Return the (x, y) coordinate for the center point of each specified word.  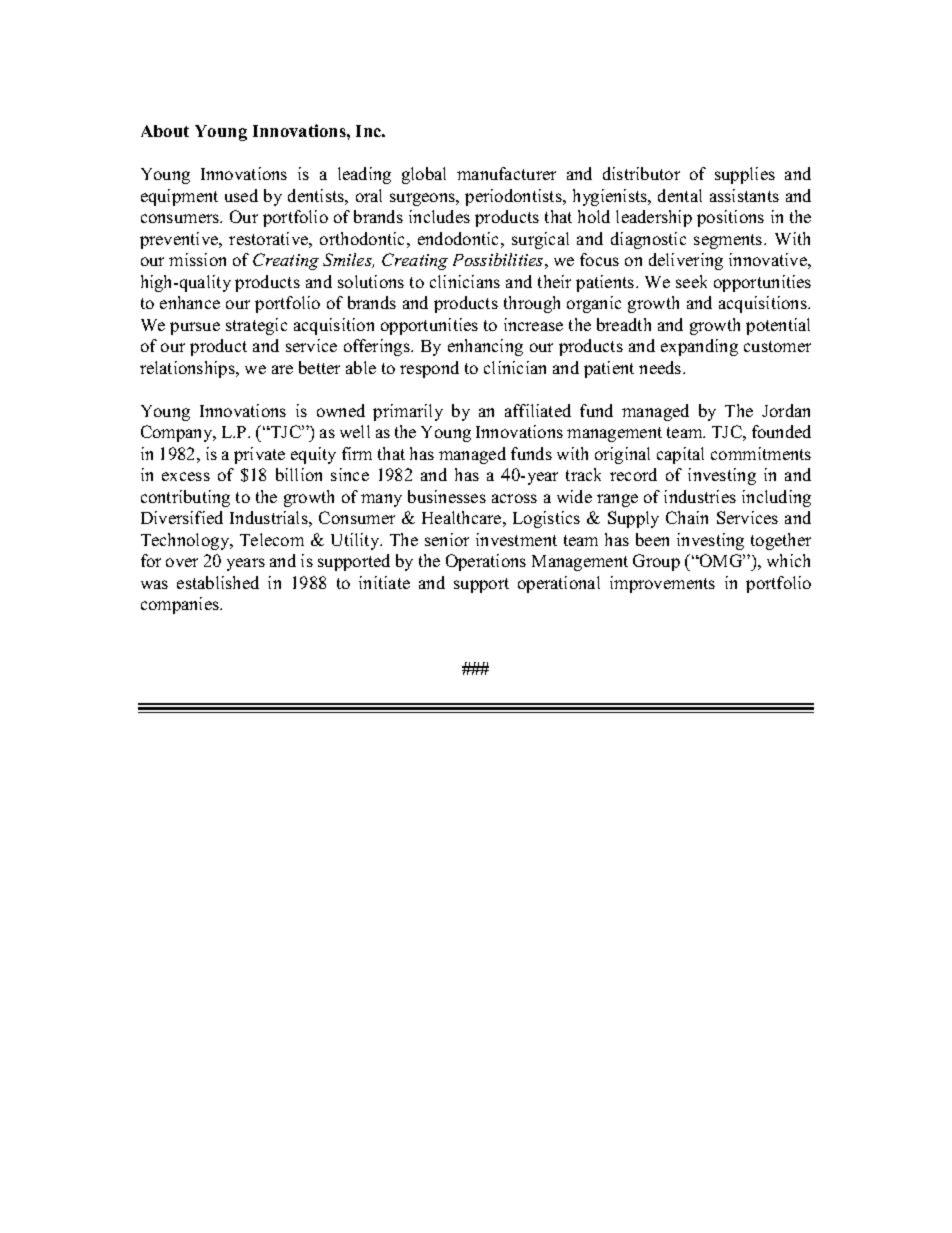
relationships (188, 369)
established (218, 582)
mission (197, 259)
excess (186, 476)
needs (661, 367)
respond (429, 369)
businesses (447, 496)
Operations (486, 562)
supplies (745, 175)
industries (700, 496)
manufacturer (506, 173)
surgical (540, 240)
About (165, 131)
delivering (686, 261)
